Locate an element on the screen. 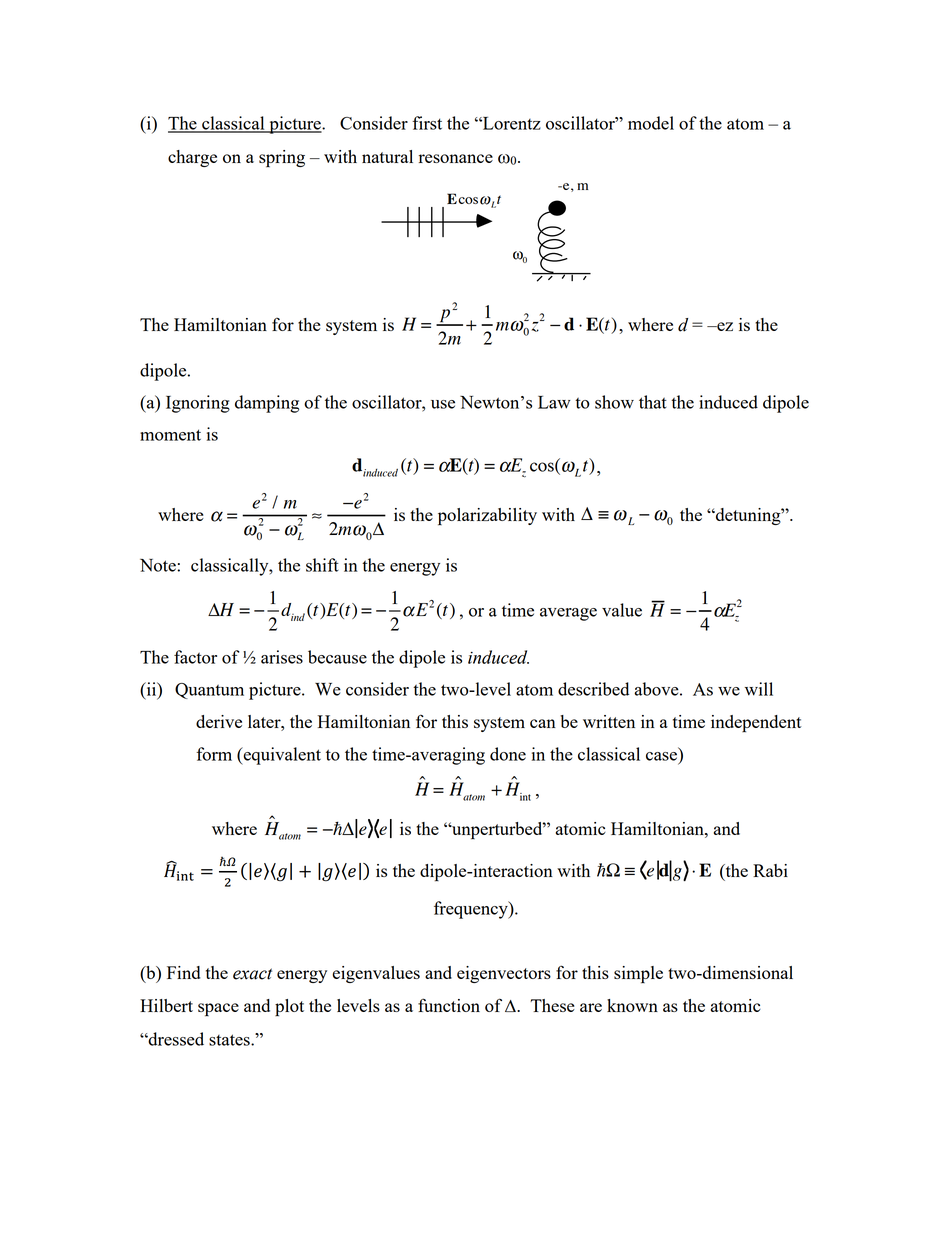 This screenshot has width=952, height=1233. Ignoring is located at coordinates (198, 404).
